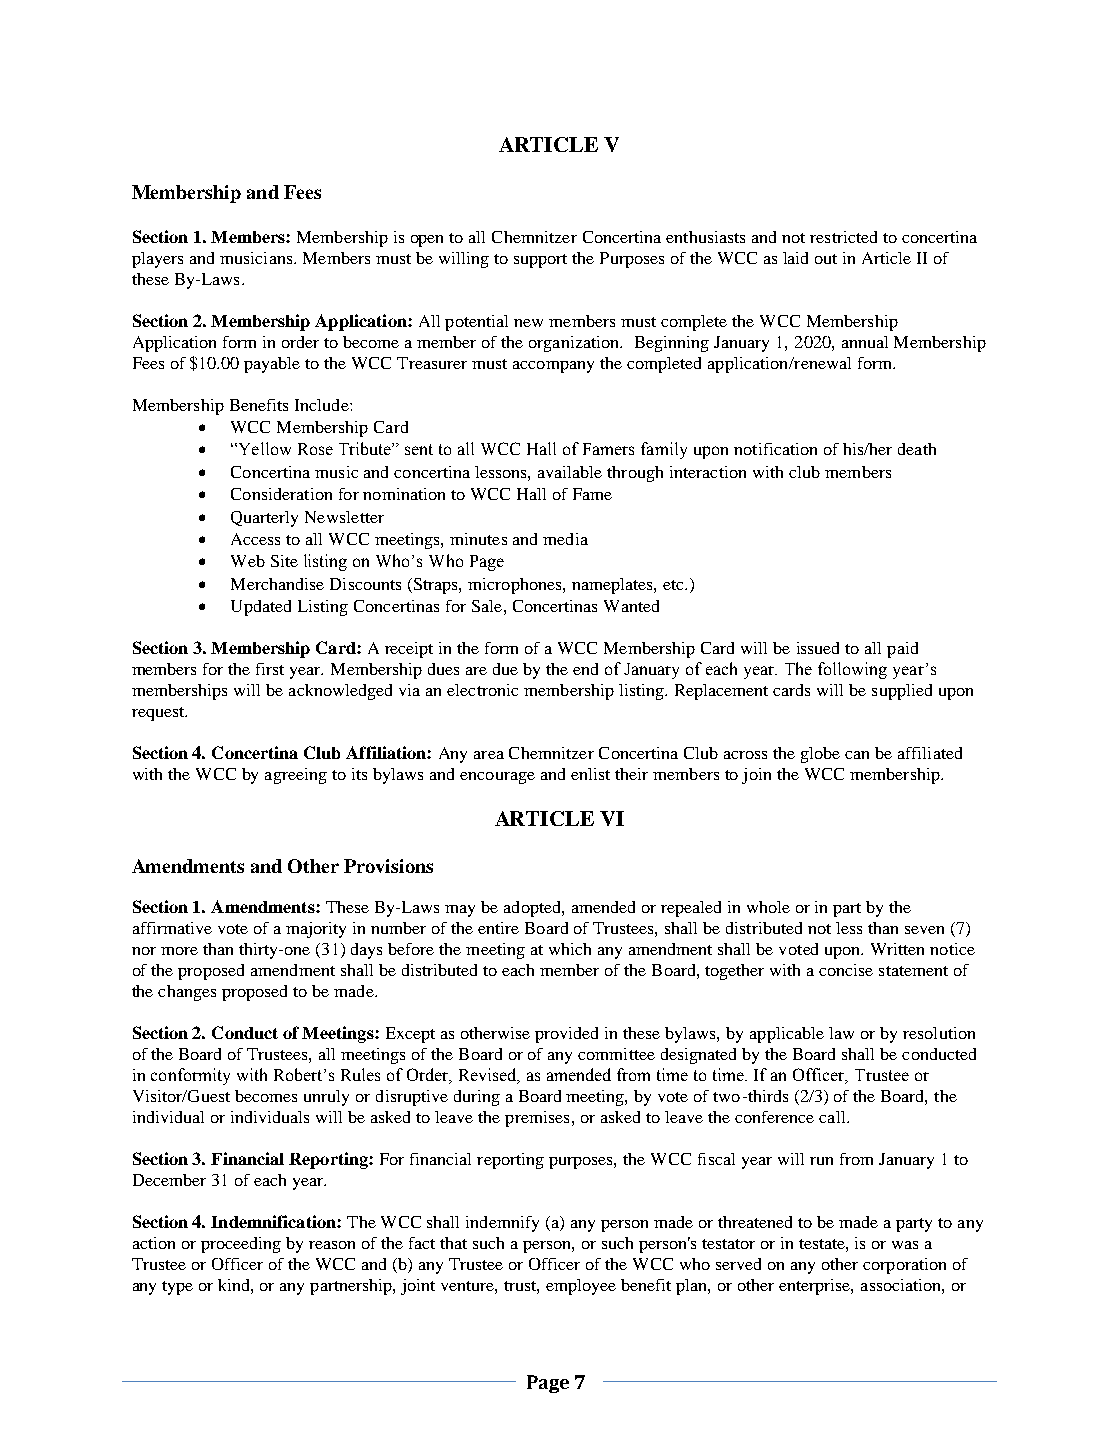 The width and height of the screenshot is (1119, 1448). What do you see at coordinates (904, 1266) in the screenshot?
I see `corporation` at bounding box center [904, 1266].
